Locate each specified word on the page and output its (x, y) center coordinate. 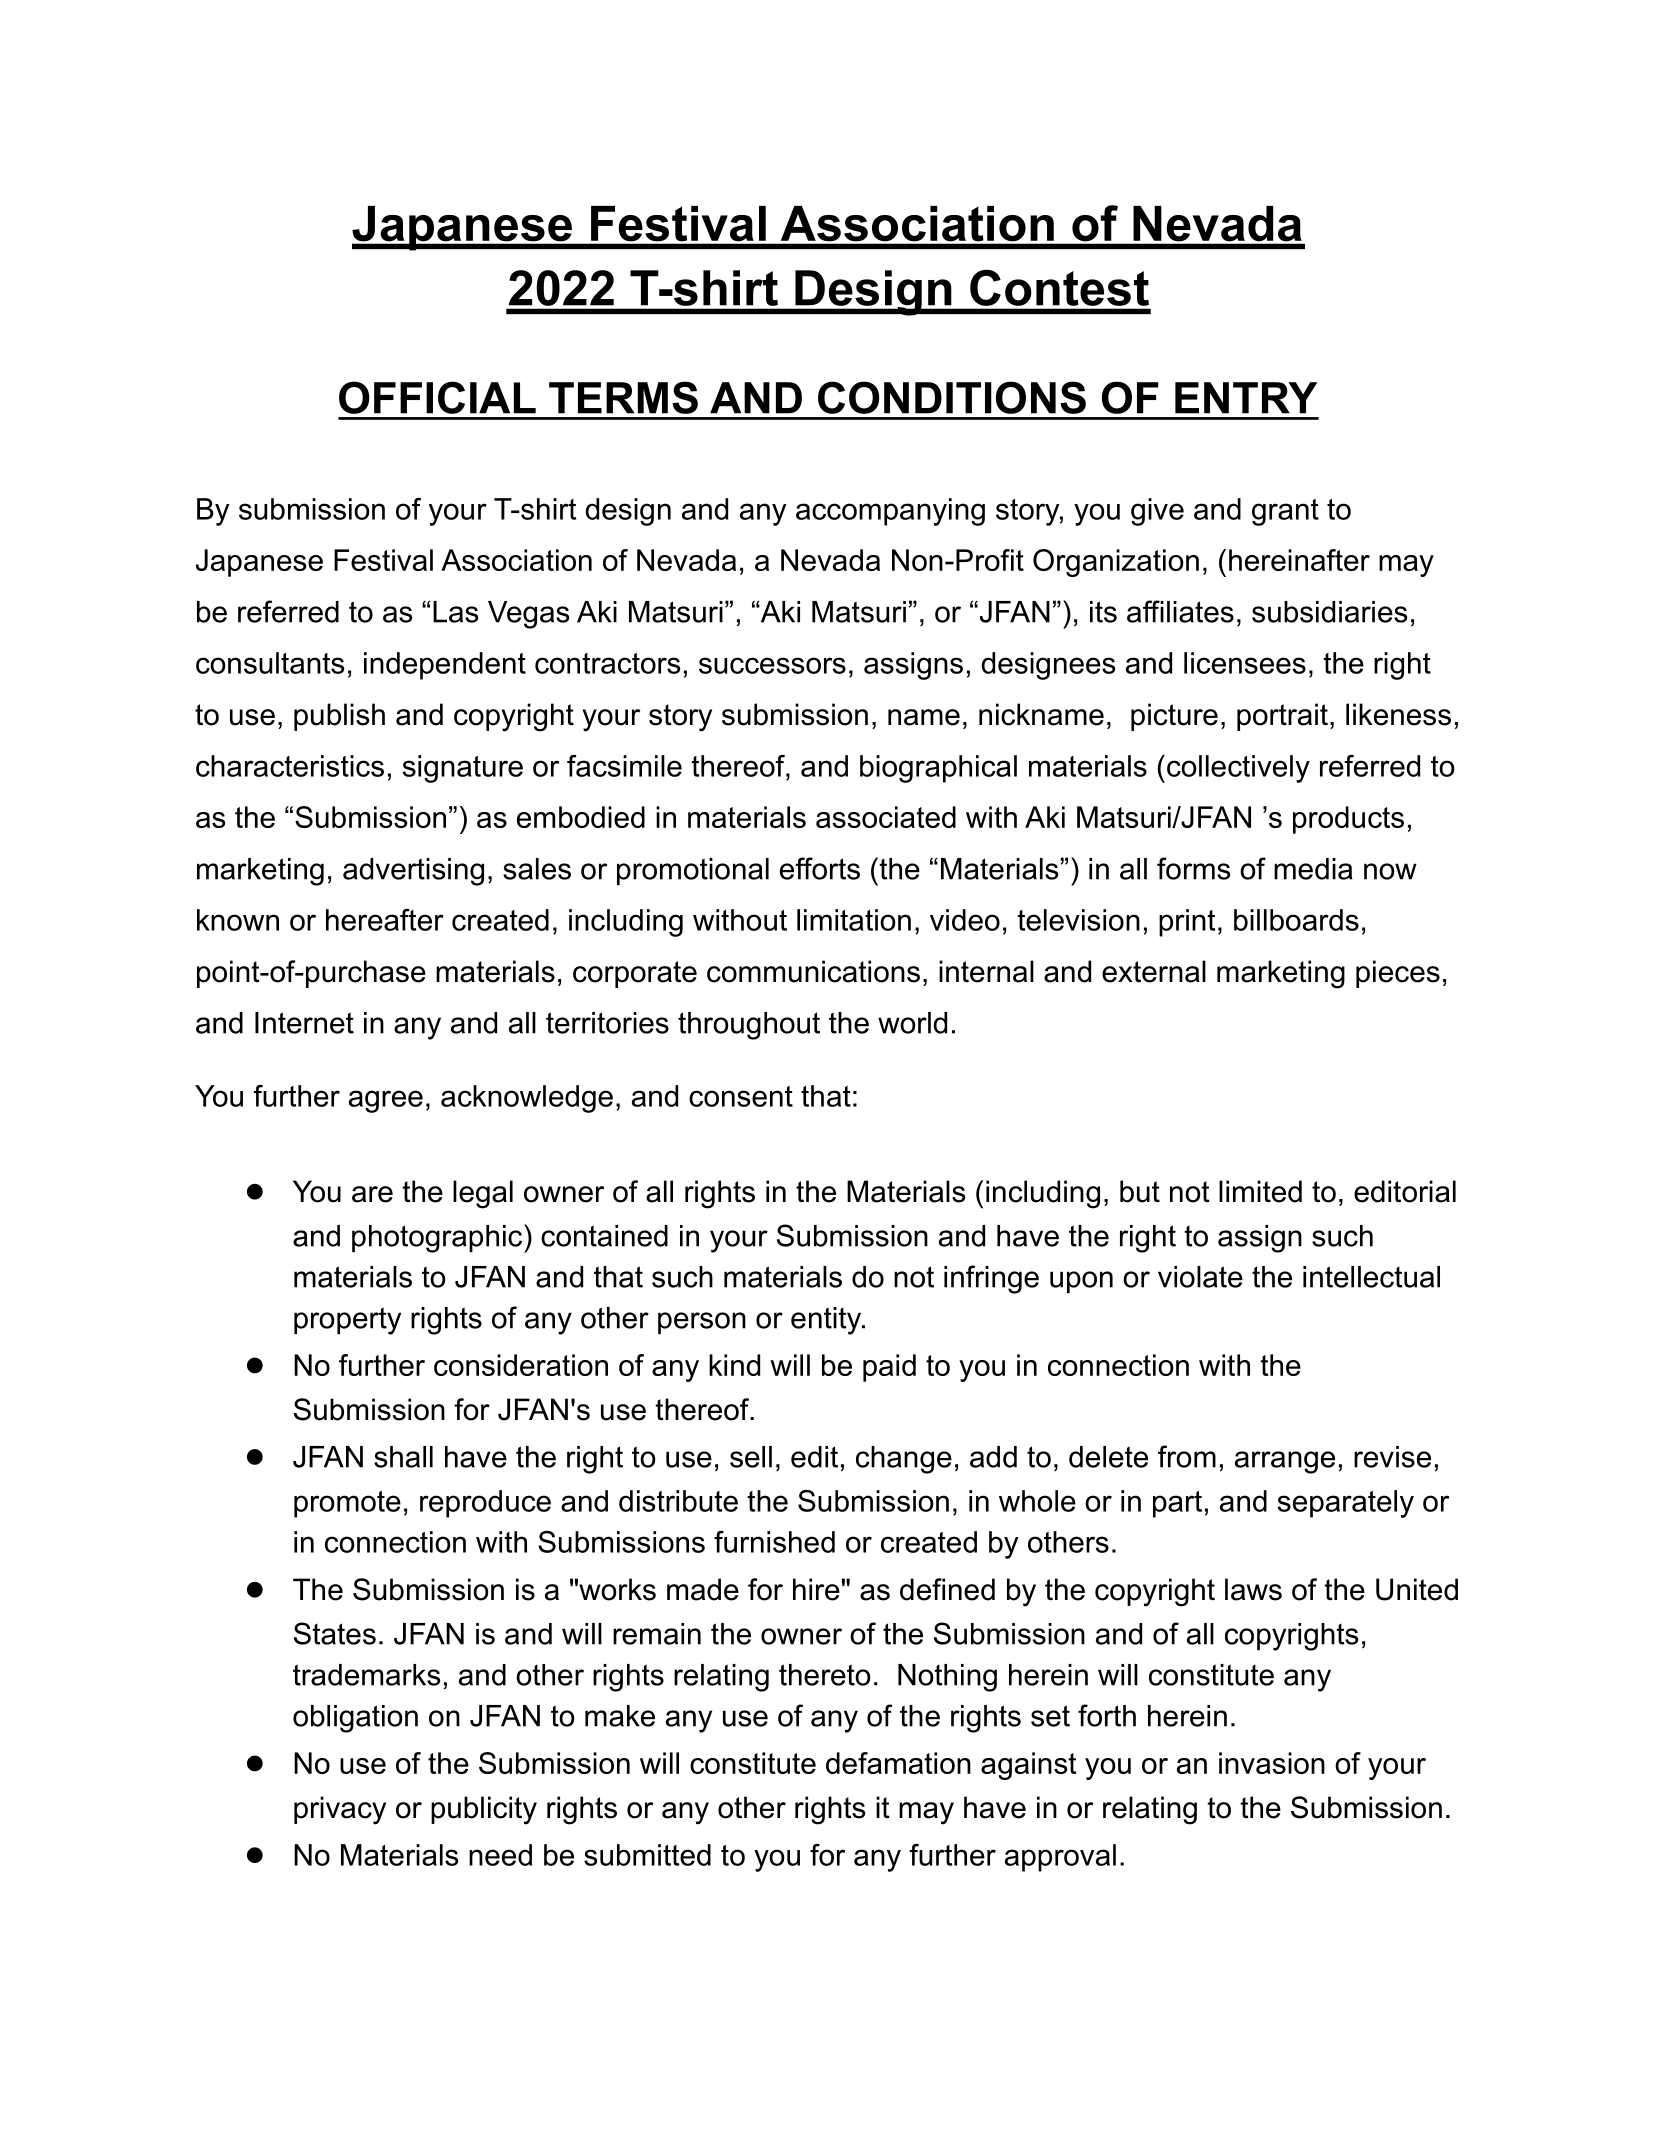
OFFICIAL (437, 397)
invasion (1272, 1763)
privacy (340, 1810)
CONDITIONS (952, 397)
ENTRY (1246, 398)
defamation (898, 1763)
